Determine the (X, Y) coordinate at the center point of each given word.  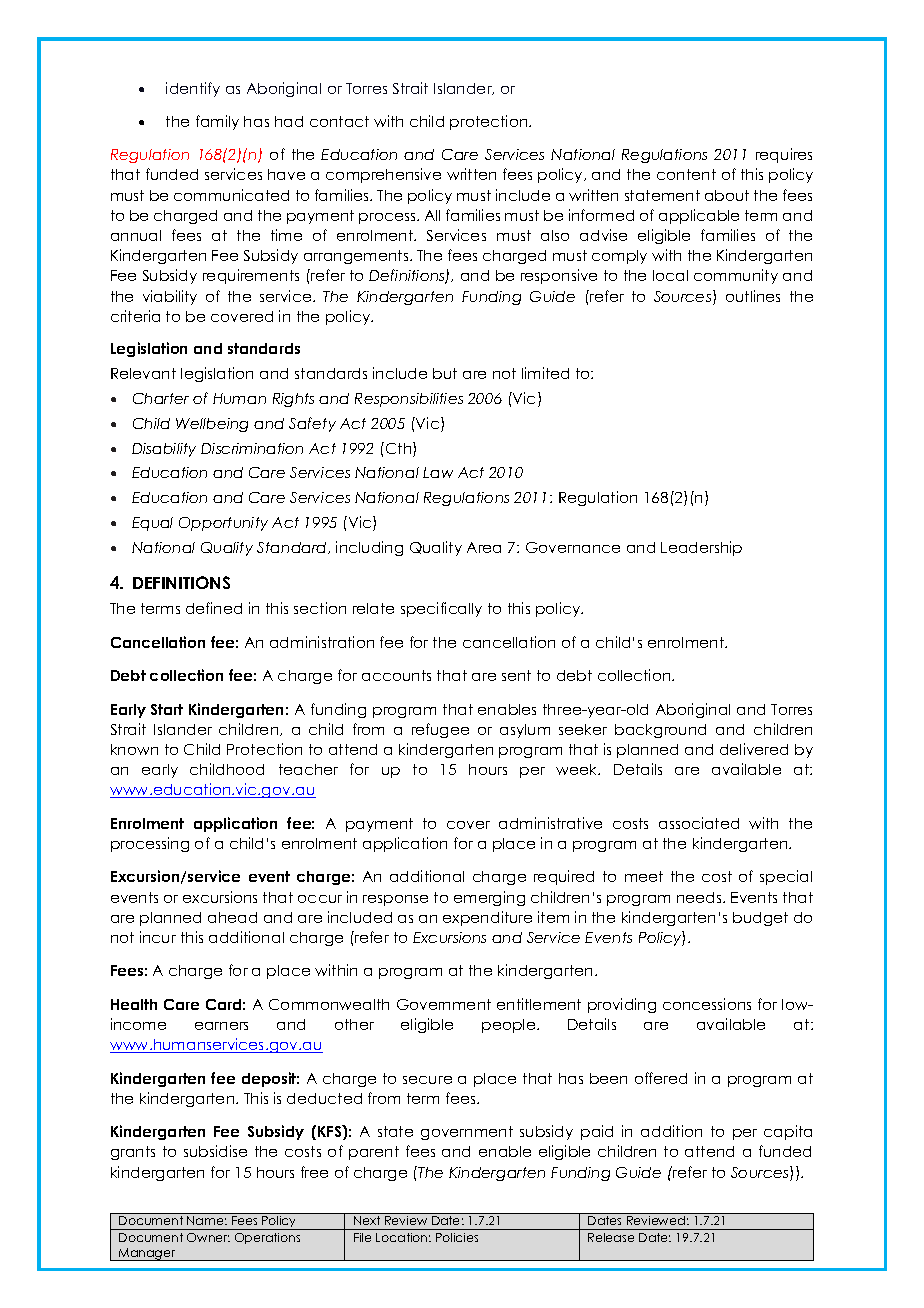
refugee (440, 730)
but (445, 373)
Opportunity (223, 524)
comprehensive (383, 175)
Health (134, 1004)
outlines (753, 296)
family (217, 122)
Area (484, 547)
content (686, 174)
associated (699, 823)
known (134, 749)
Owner (208, 1237)
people (510, 1026)
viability (170, 297)
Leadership (701, 548)
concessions (707, 1004)
